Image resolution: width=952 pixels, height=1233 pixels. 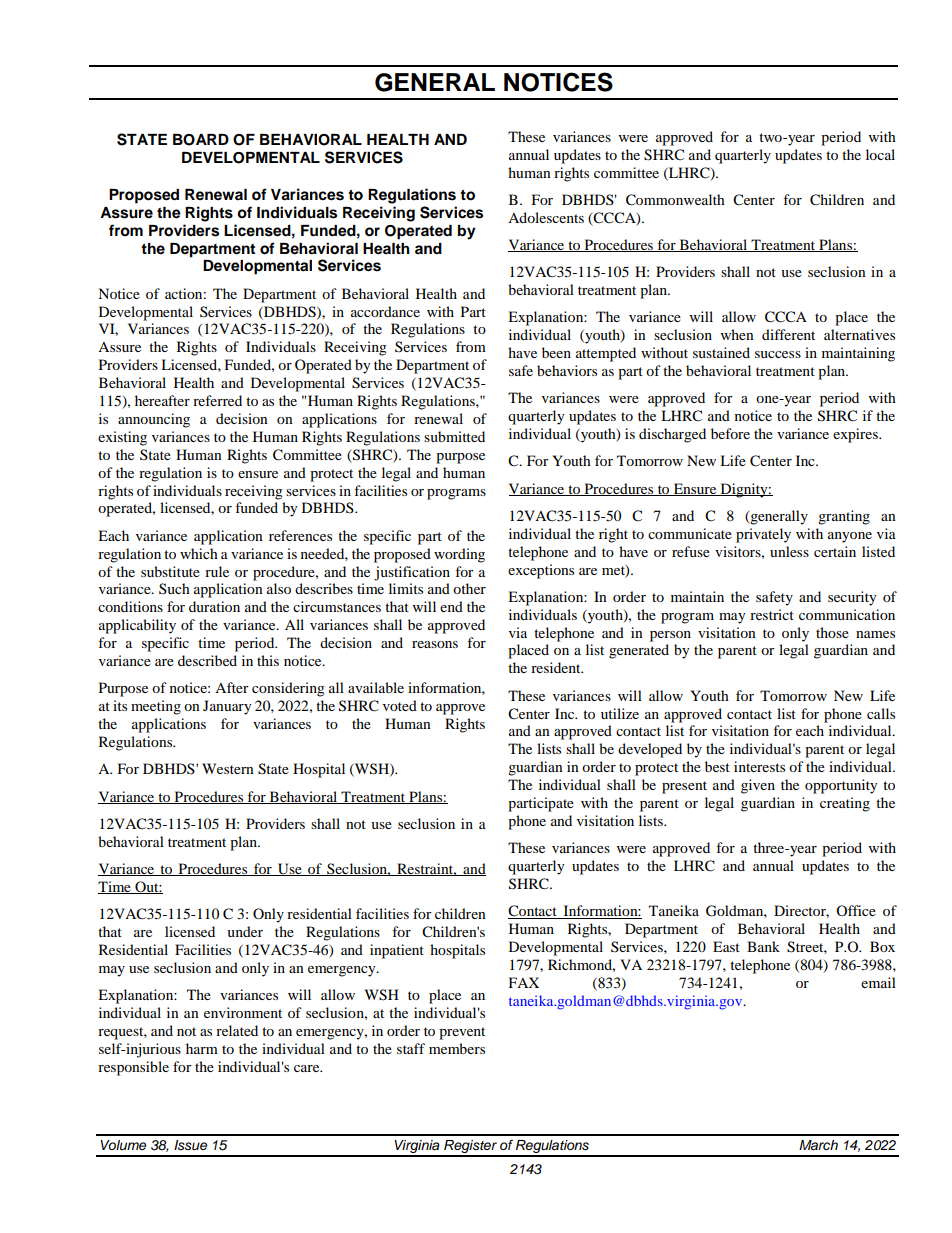 I want to click on described, so click(x=207, y=660).
